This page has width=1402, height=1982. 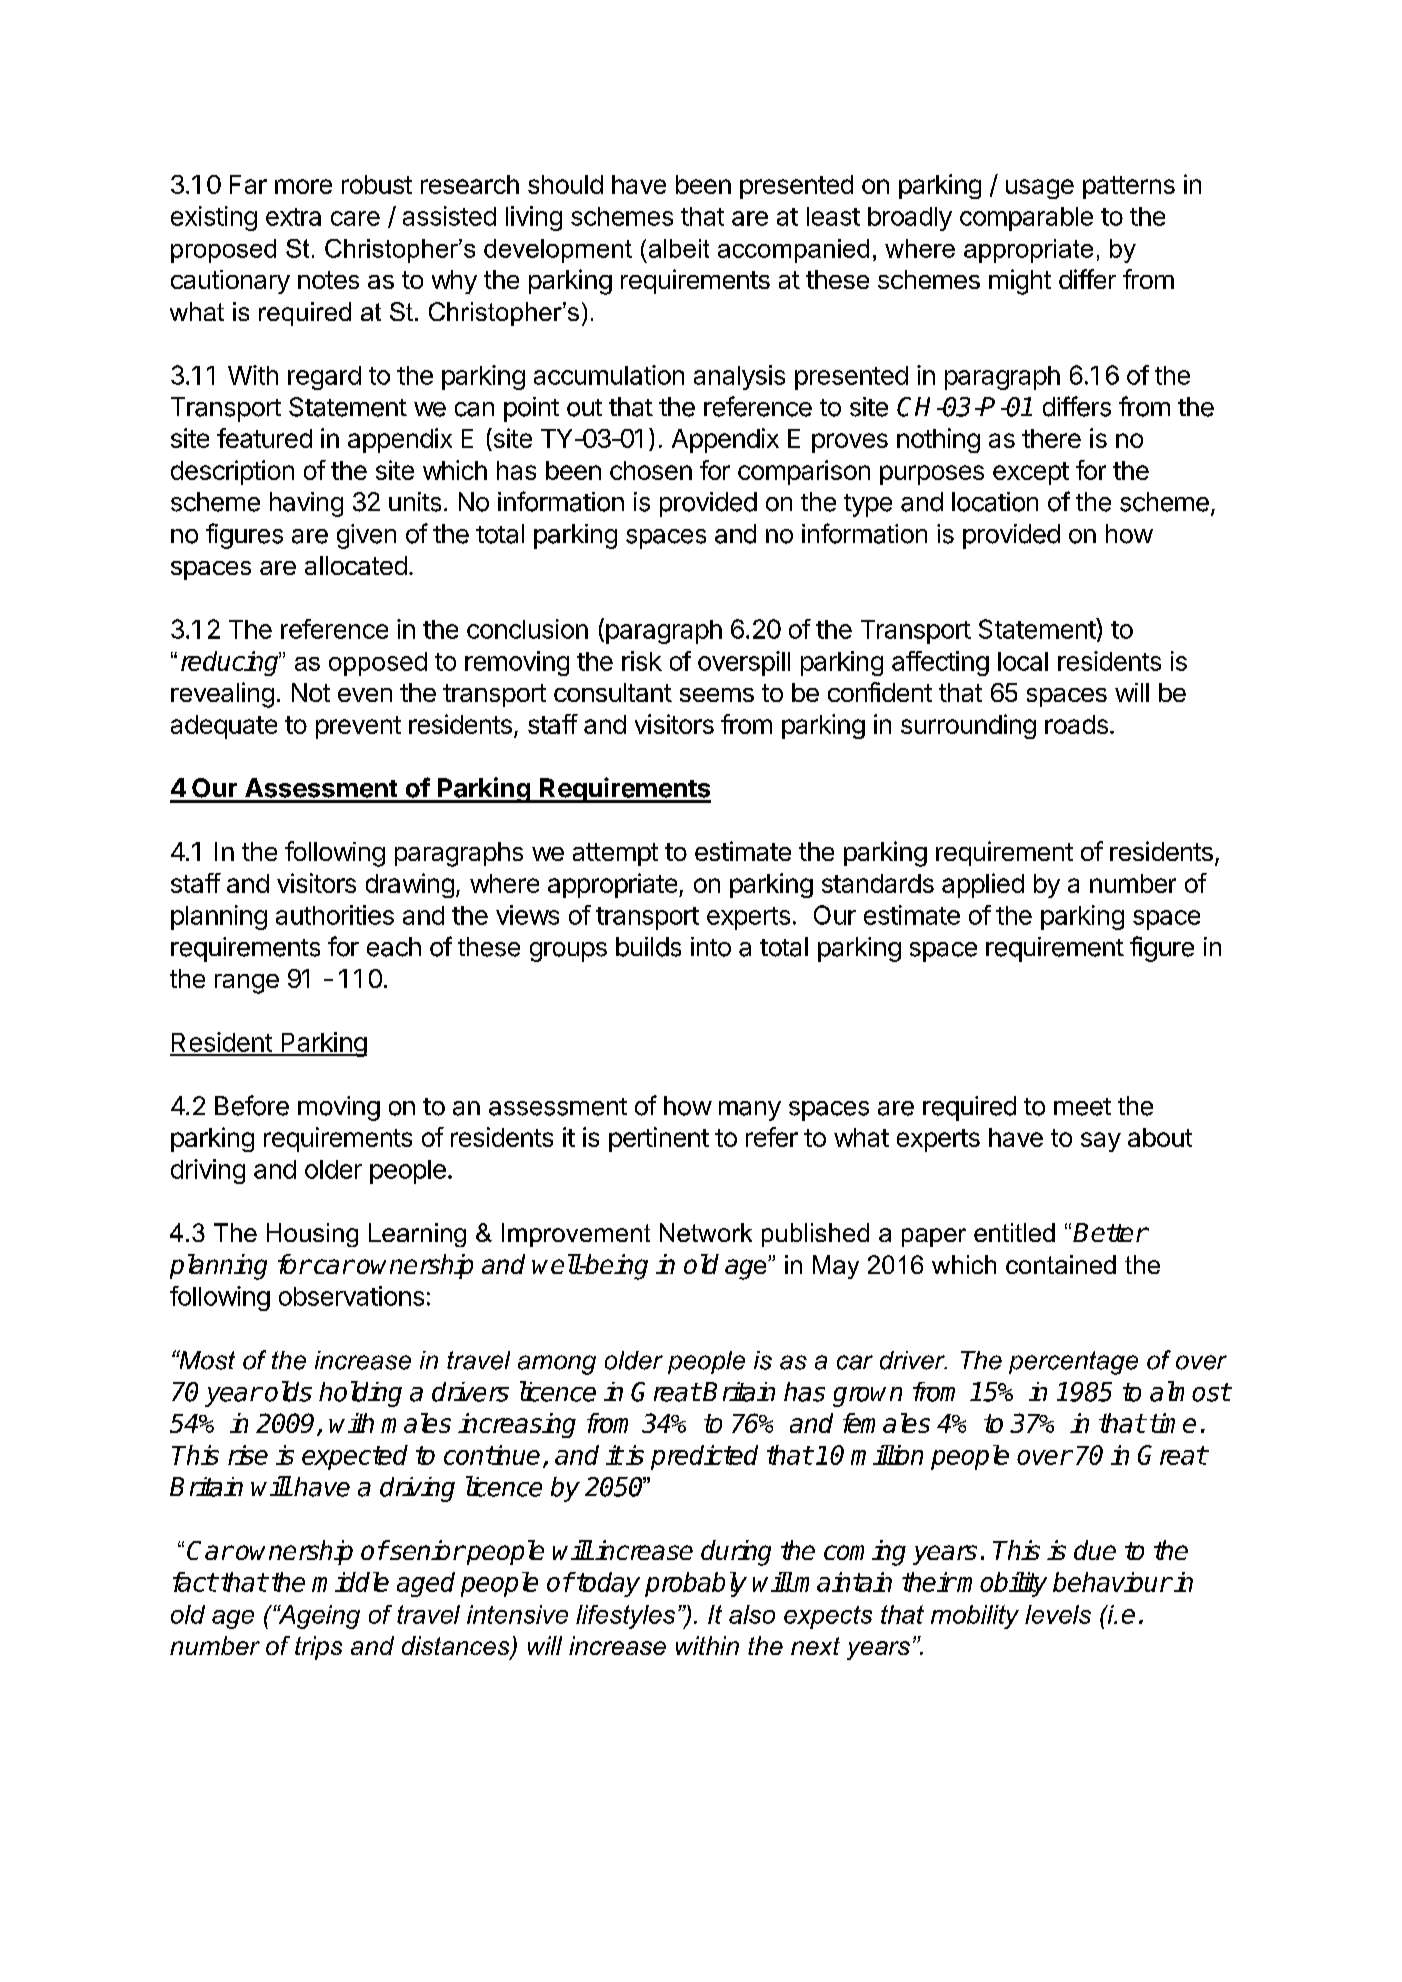 What do you see at coordinates (696, 1584) in the page?
I see `probably` at bounding box center [696, 1584].
